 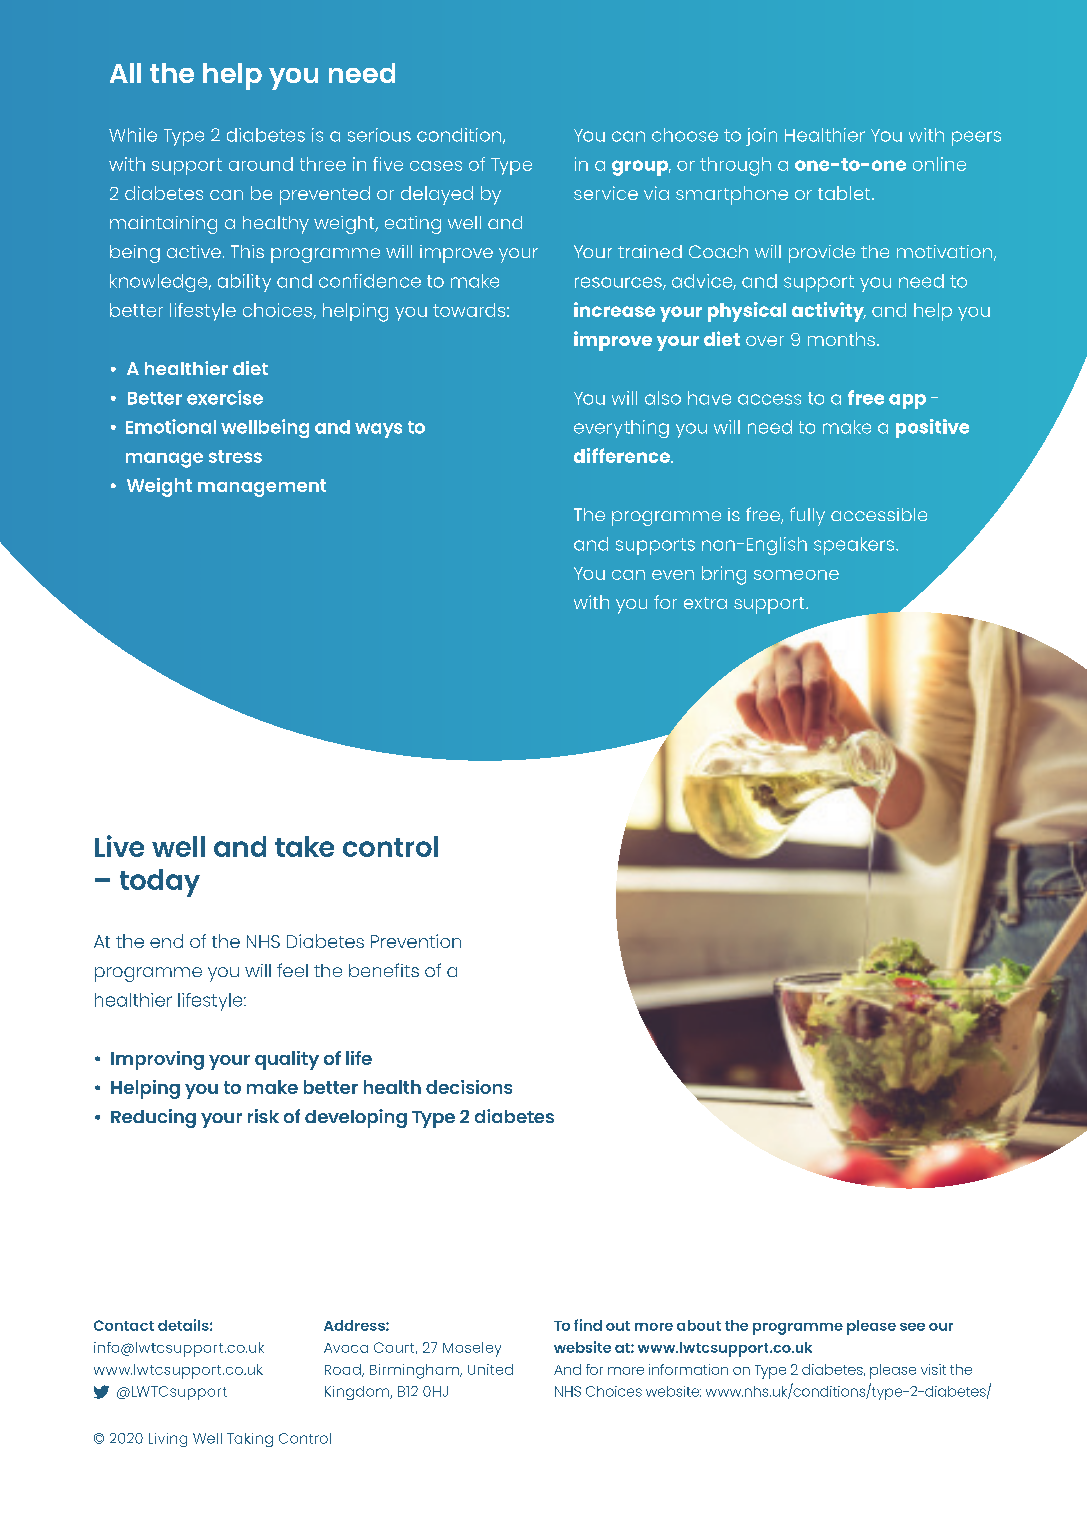 I want to click on extra, so click(x=705, y=603).
